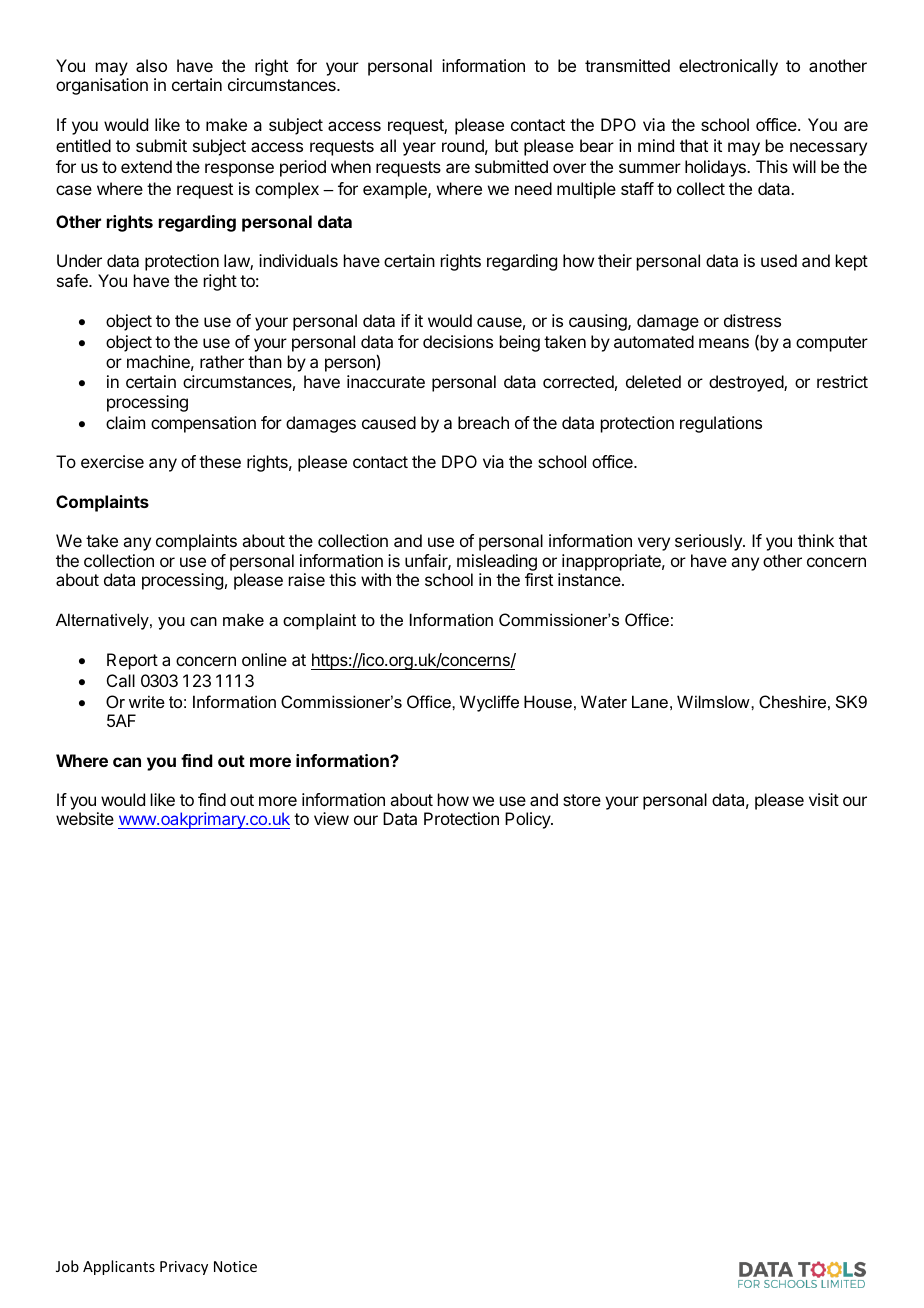 This screenshot has height=1308, width=924. Describe the element at coordinates (125, 422) in the screenshot. I see `claim` at that location.
